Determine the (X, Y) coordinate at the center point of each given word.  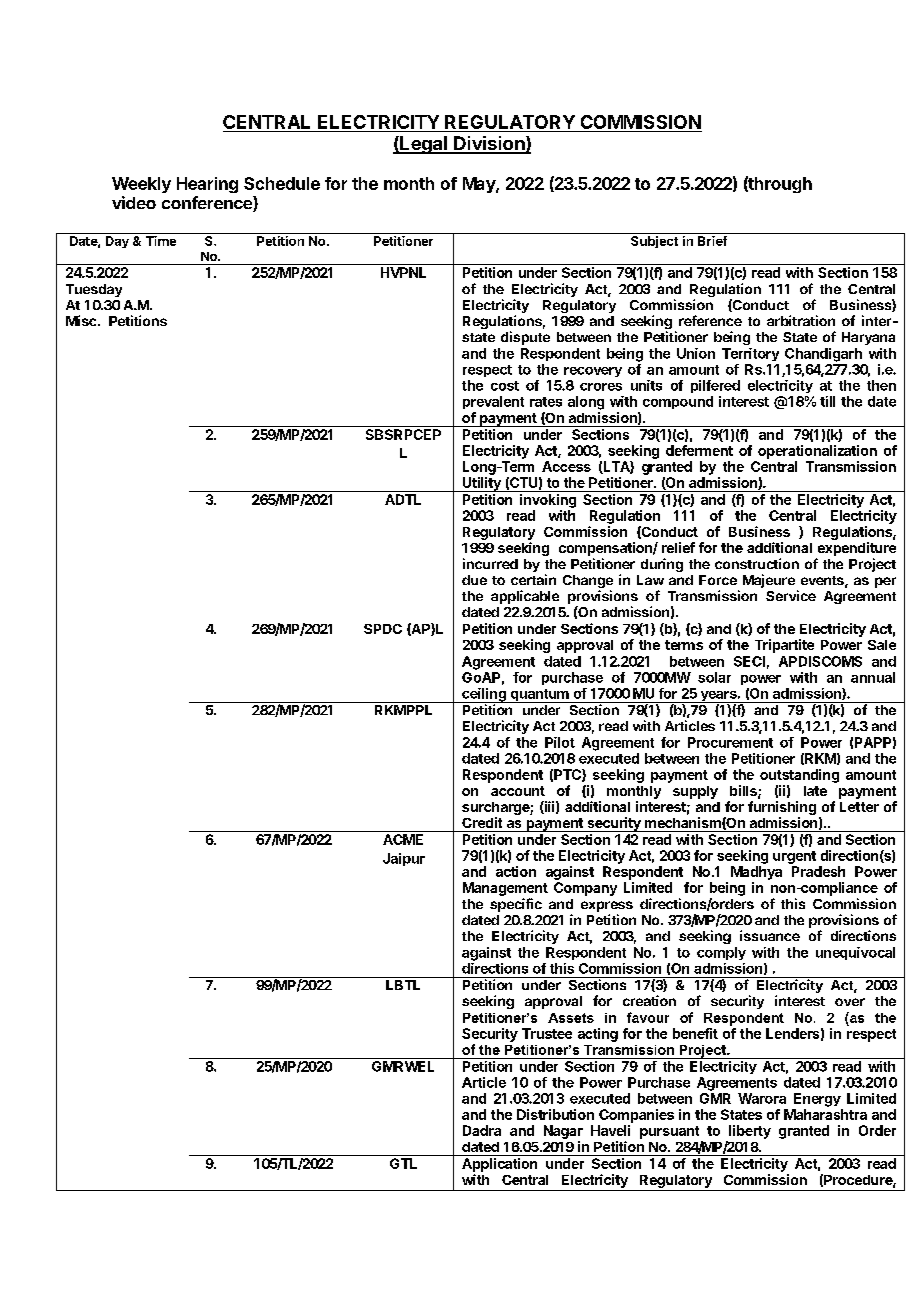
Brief (712, 241)
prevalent (493, 402)
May (480, 185)
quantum (539, 696)
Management (505, 889)
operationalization (817, 452)
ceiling (484, 695)
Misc (82, 320)
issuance (770, 935)
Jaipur (404, 859)
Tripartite (784, 646)
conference (208, 204)
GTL (403, 1163)
